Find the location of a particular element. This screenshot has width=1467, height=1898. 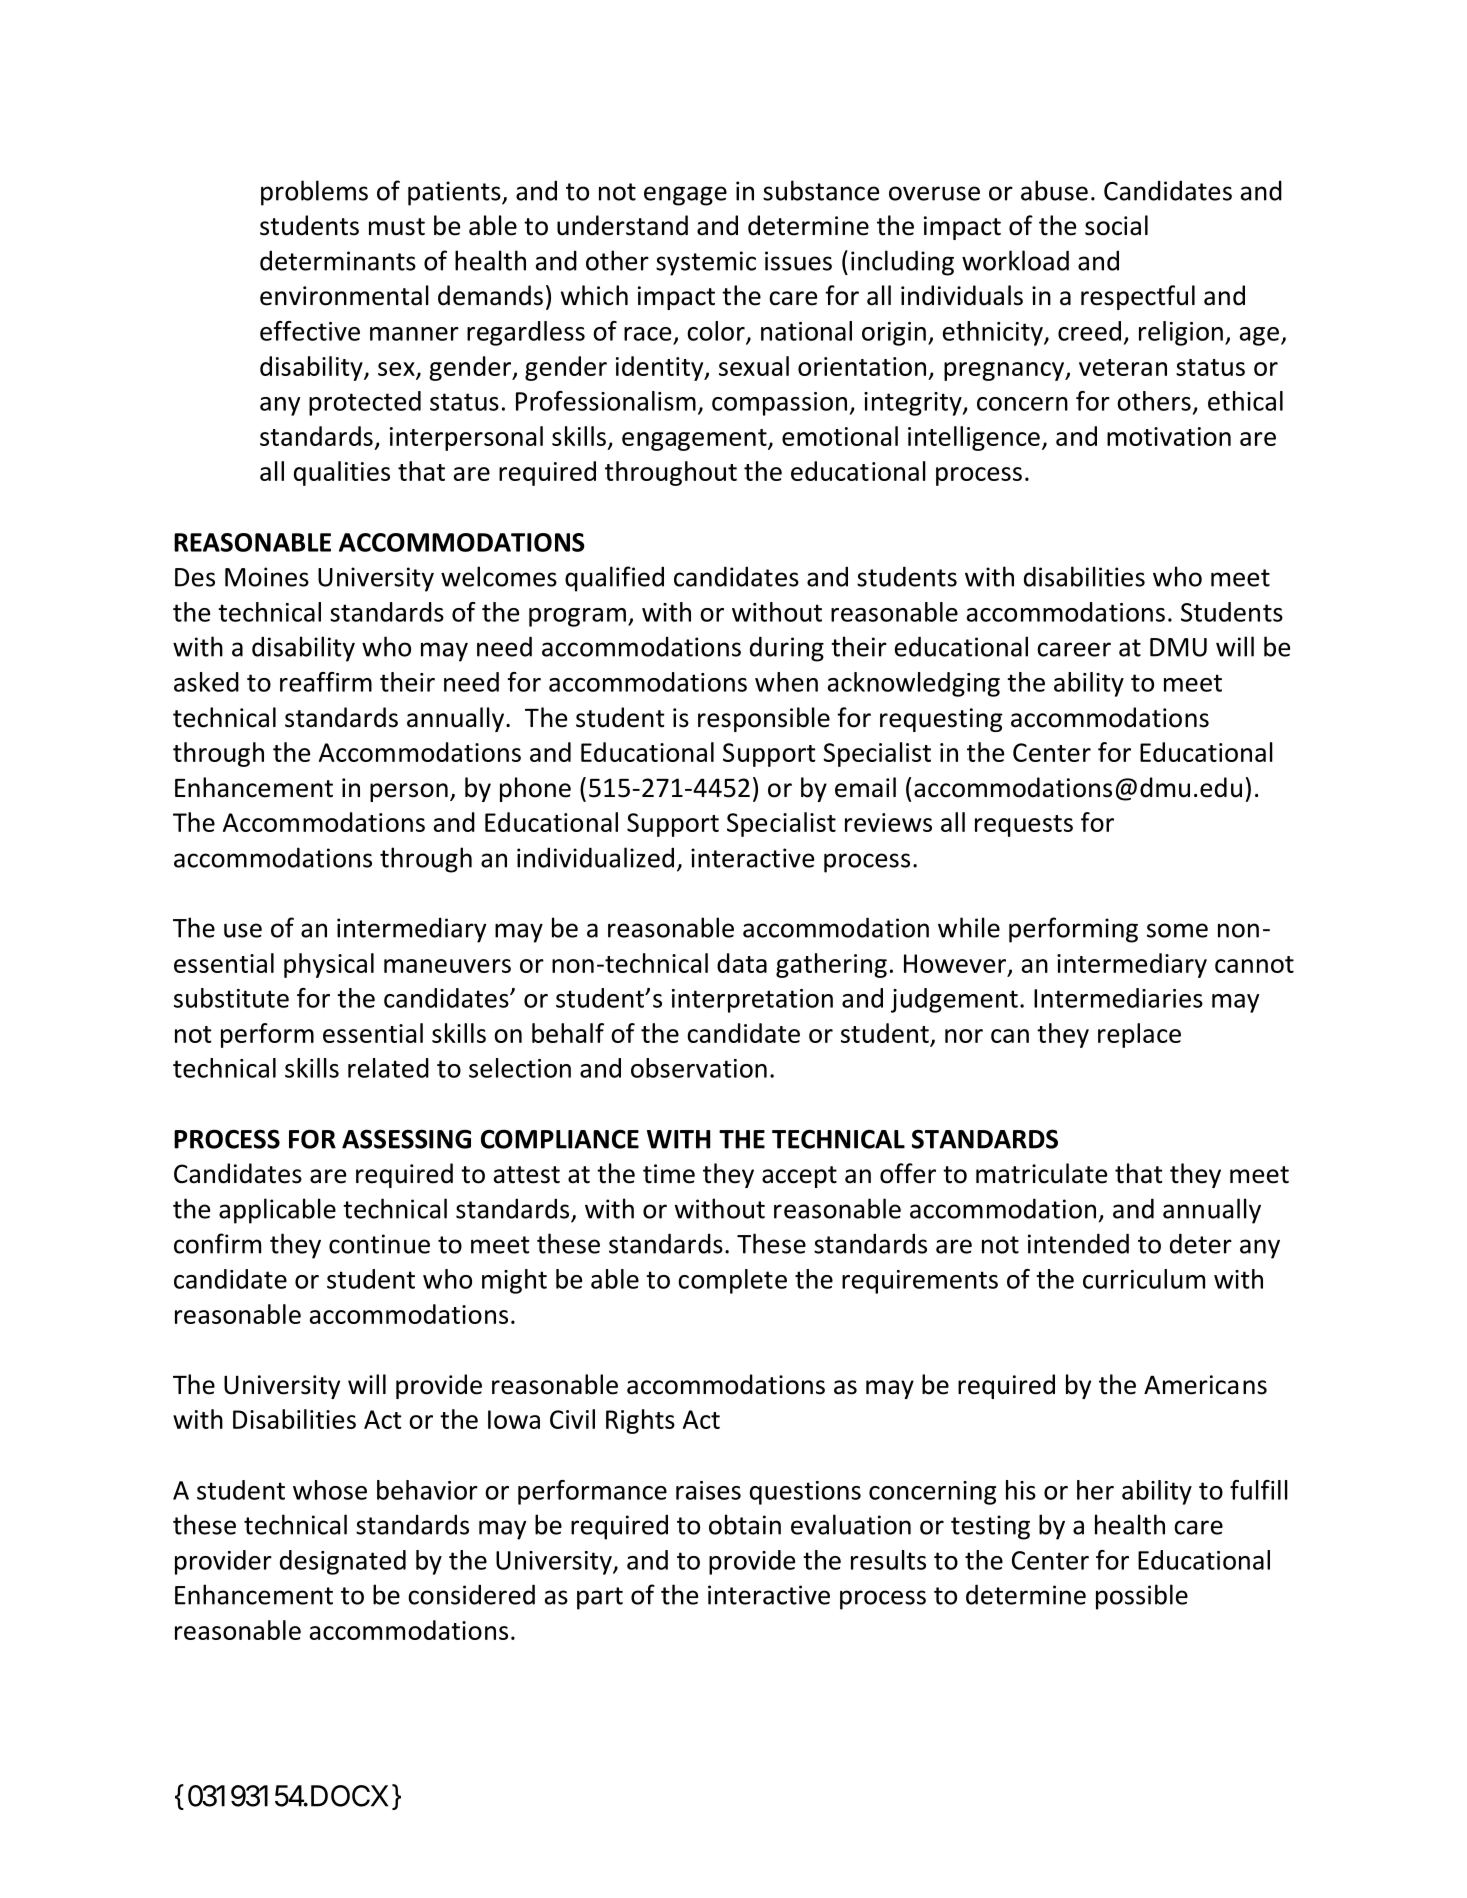

Moines is located at coordinates (267, 577).
